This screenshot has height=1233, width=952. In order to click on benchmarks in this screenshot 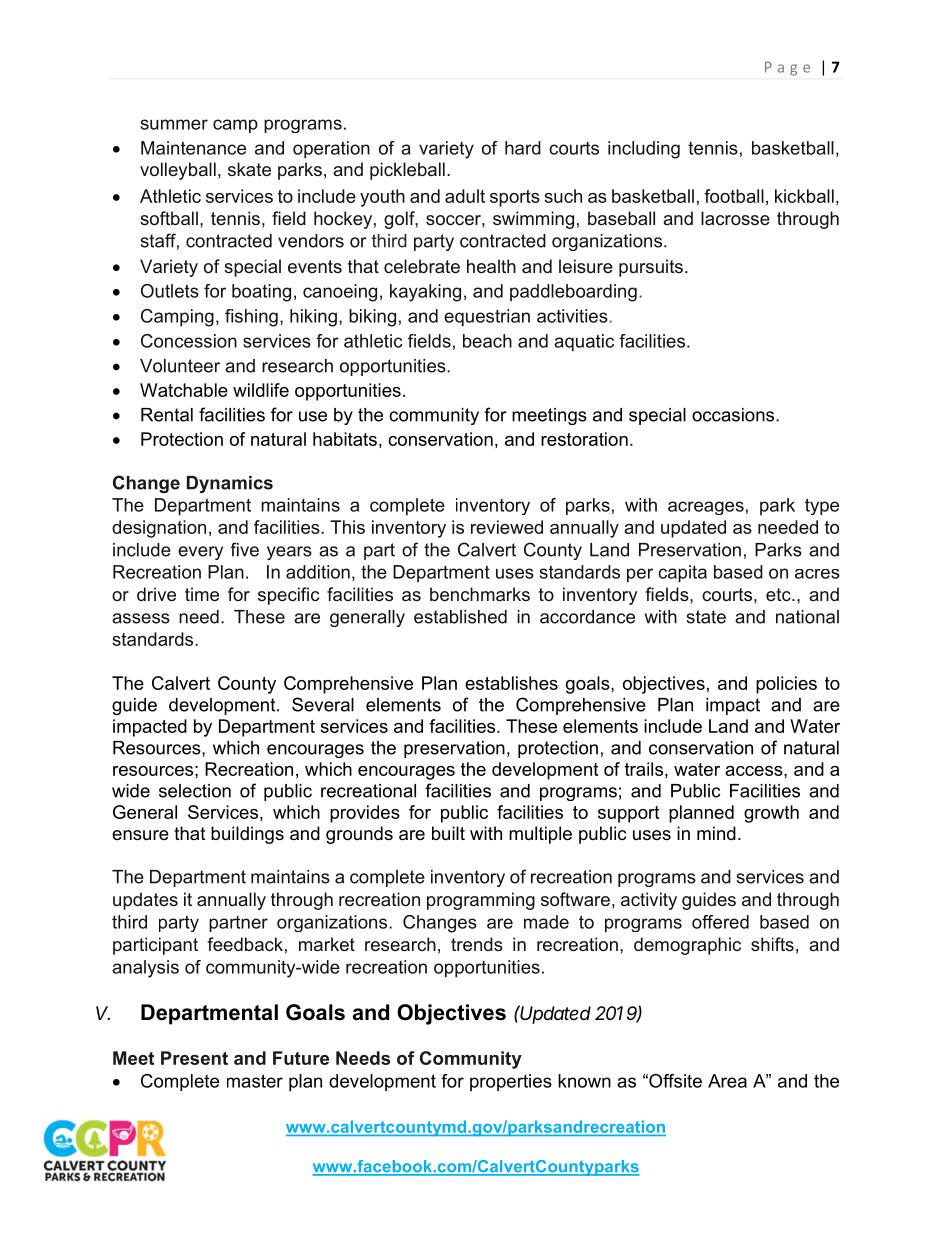, I will do `click(480, 594)`.
